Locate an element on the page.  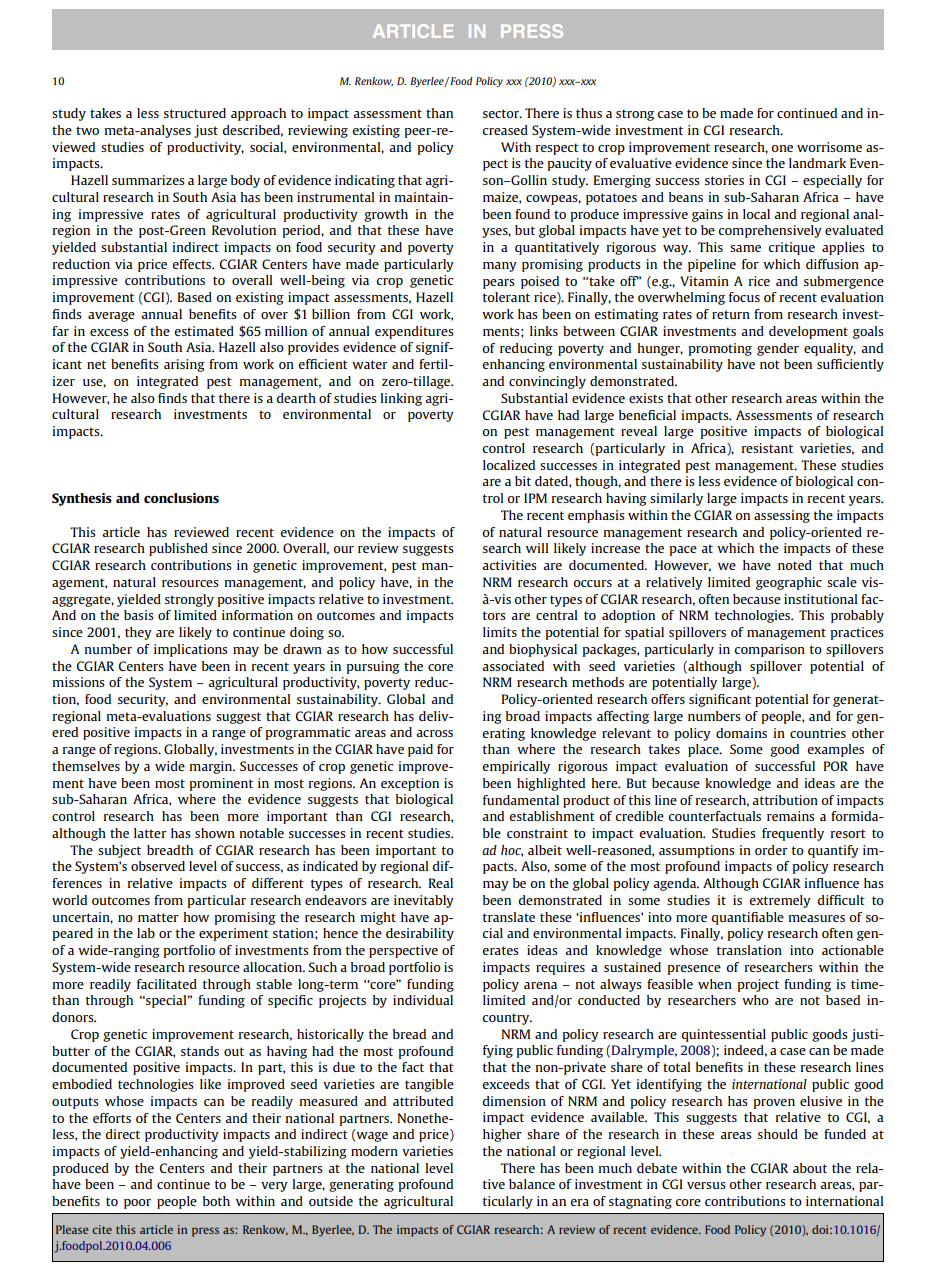
poor is located at coordinates (137, 1204).
